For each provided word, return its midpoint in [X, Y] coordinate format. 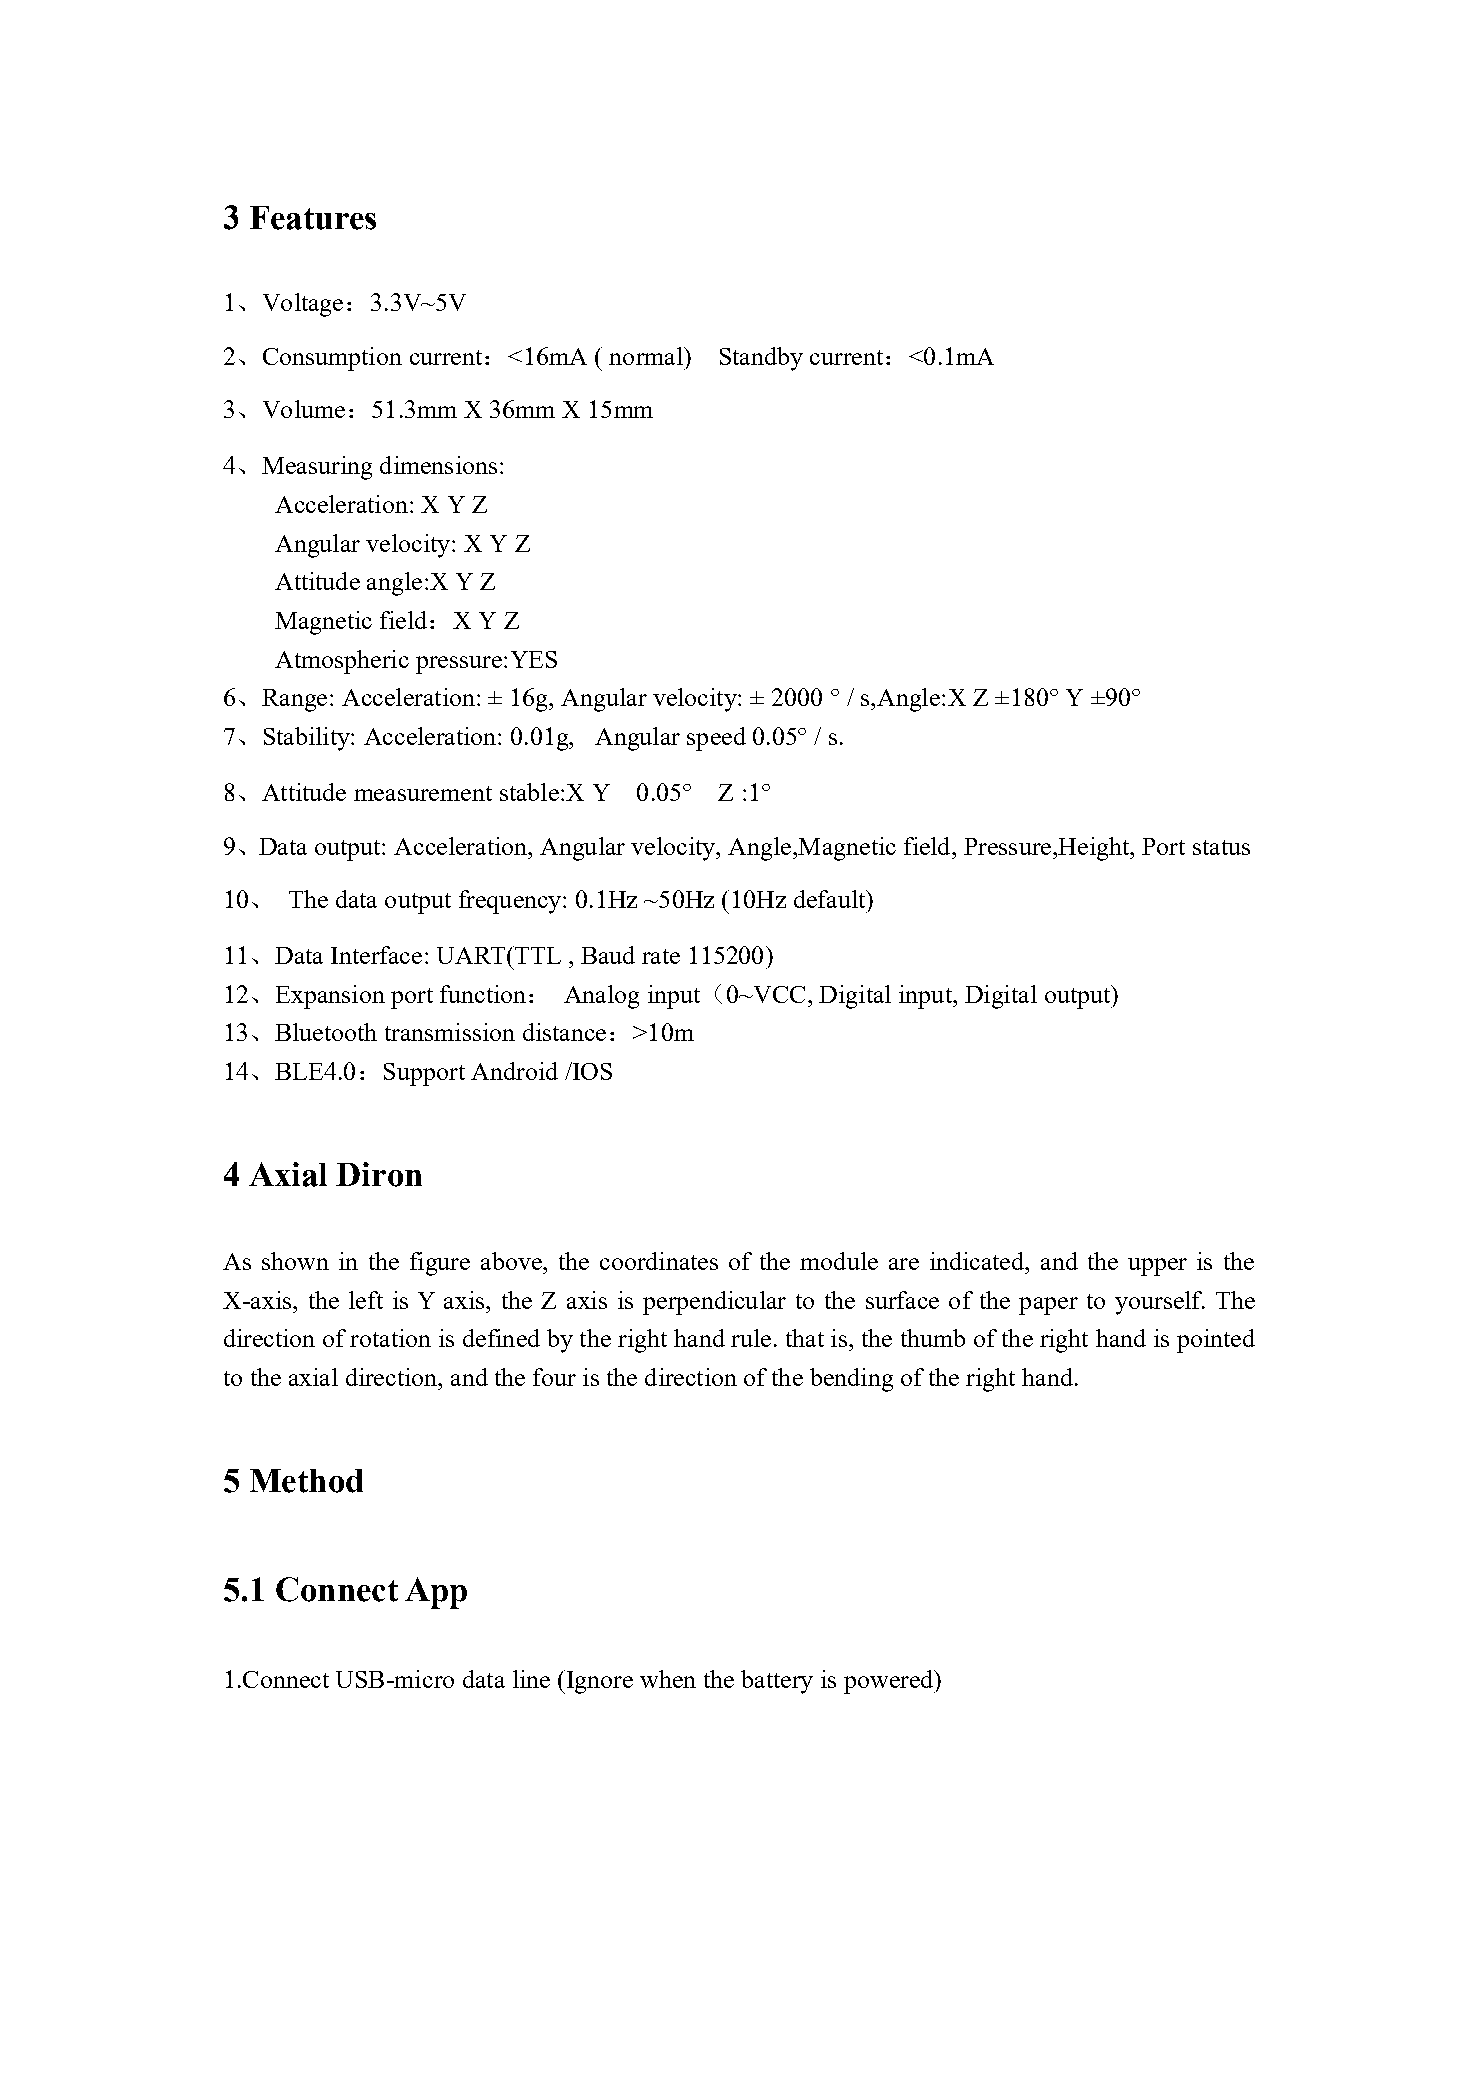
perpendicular [714, 1303]
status [1221, 847]
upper [1157, 1267]
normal [647, 356]
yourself [1160, 1303]
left [366, 1300]
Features [313, 218]
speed [716, 739]
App [436, 1593]
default [830, 899]
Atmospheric [342, 662]
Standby [761, 359]
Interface [376, 955]
